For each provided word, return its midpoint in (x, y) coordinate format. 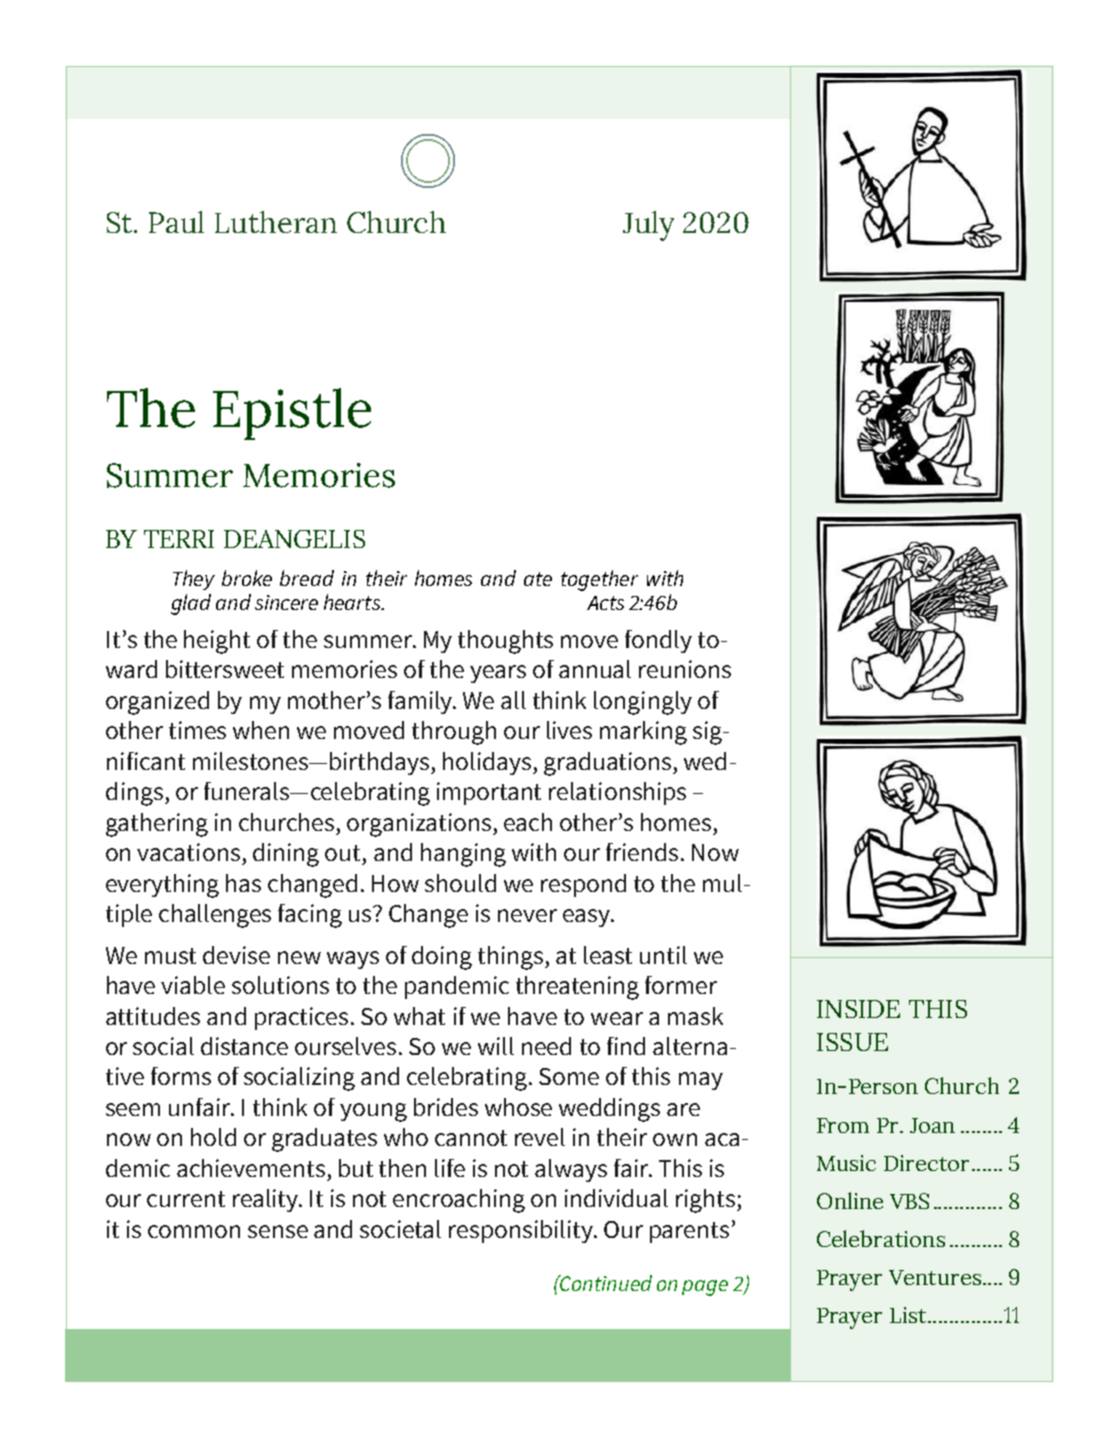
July (648, 226)
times (197, 730)
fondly (658, 641)
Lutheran (276, 222)
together (599, 580)
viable (193, 985)
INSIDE (858, 1009)
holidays (488, 763)
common (194, 1231)
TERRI (179, 539)
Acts (605, 603)
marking (643, 733)
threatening (577, 988)
